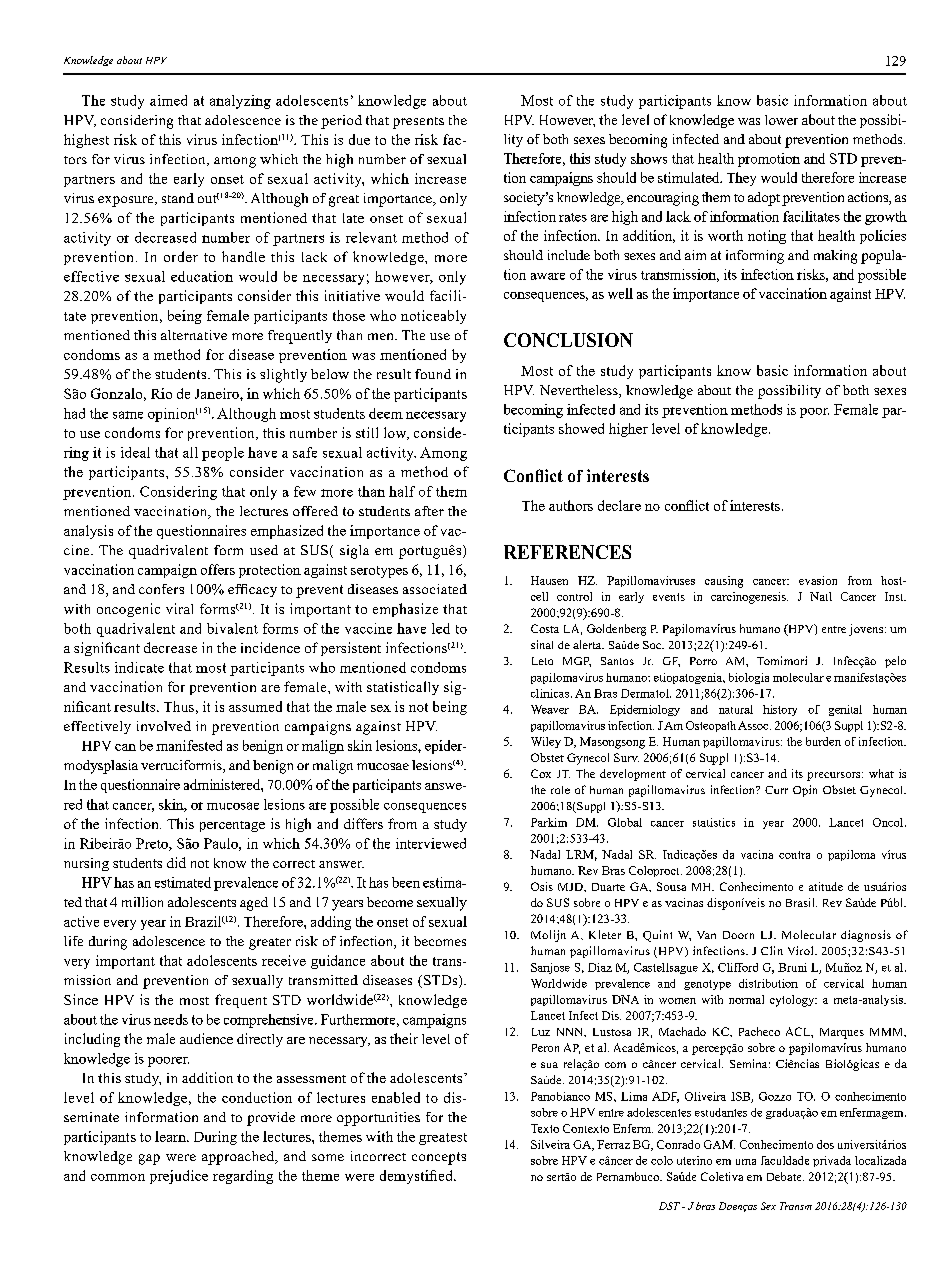 The height and width of the document is (1270, 952). Describe the element at coordinates (780, 710) in the document. I see `history` at that location.
